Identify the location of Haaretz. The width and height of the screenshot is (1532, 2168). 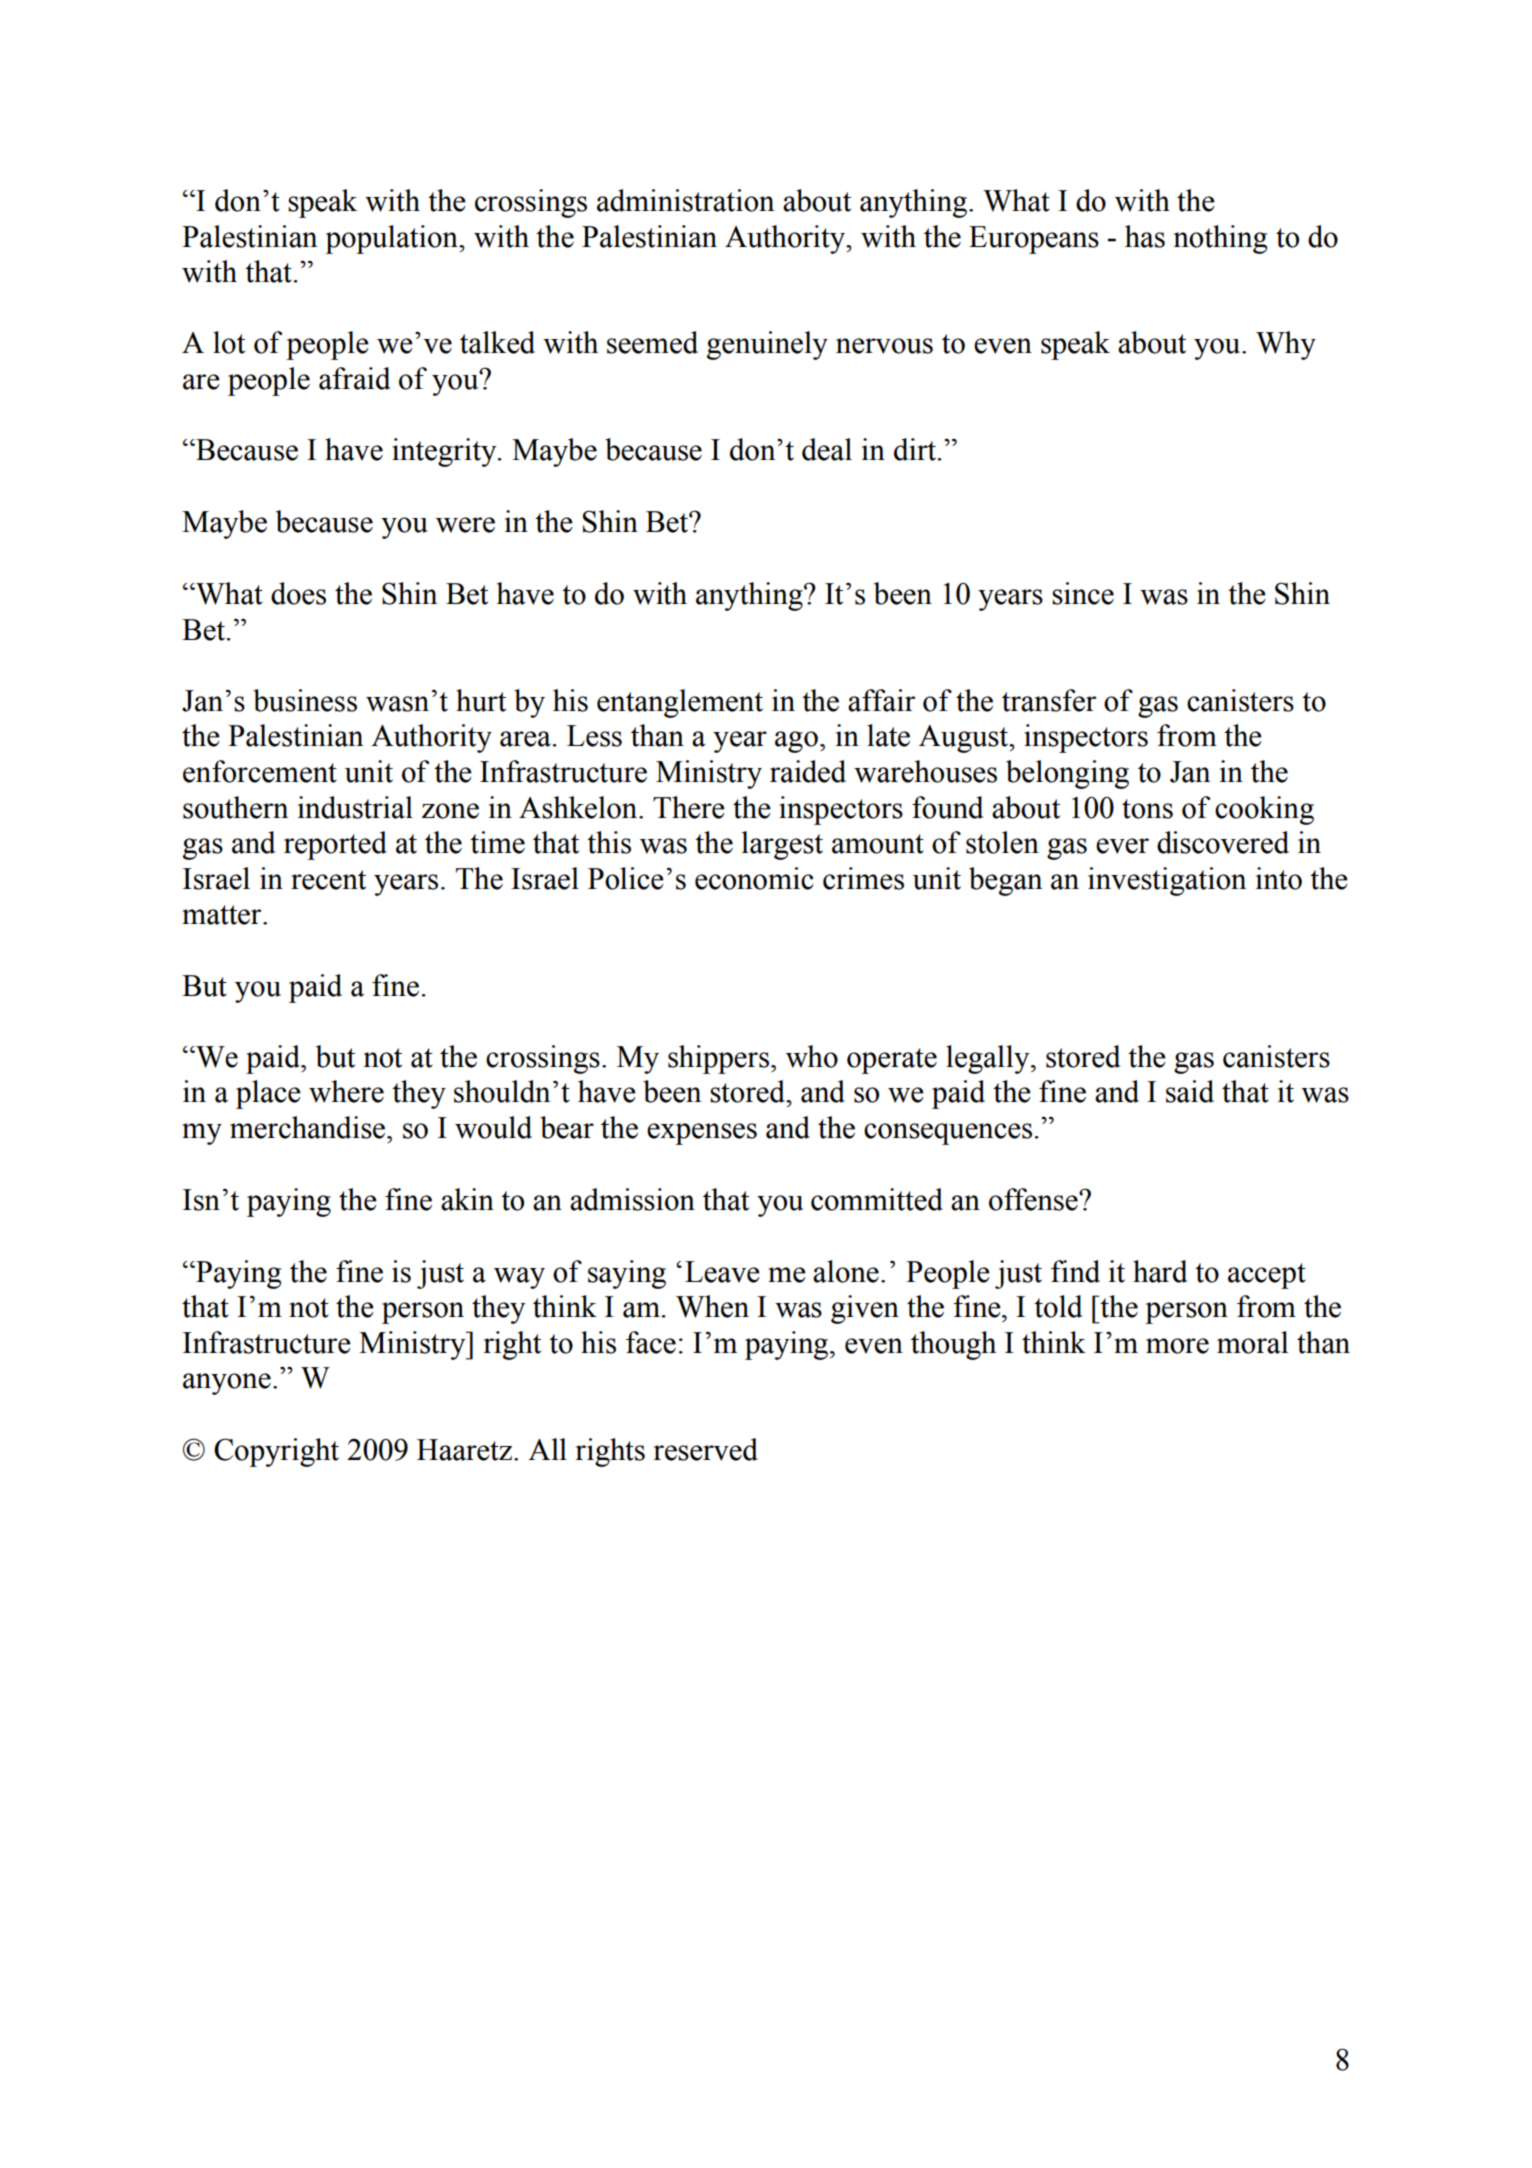
(466, 1450).
